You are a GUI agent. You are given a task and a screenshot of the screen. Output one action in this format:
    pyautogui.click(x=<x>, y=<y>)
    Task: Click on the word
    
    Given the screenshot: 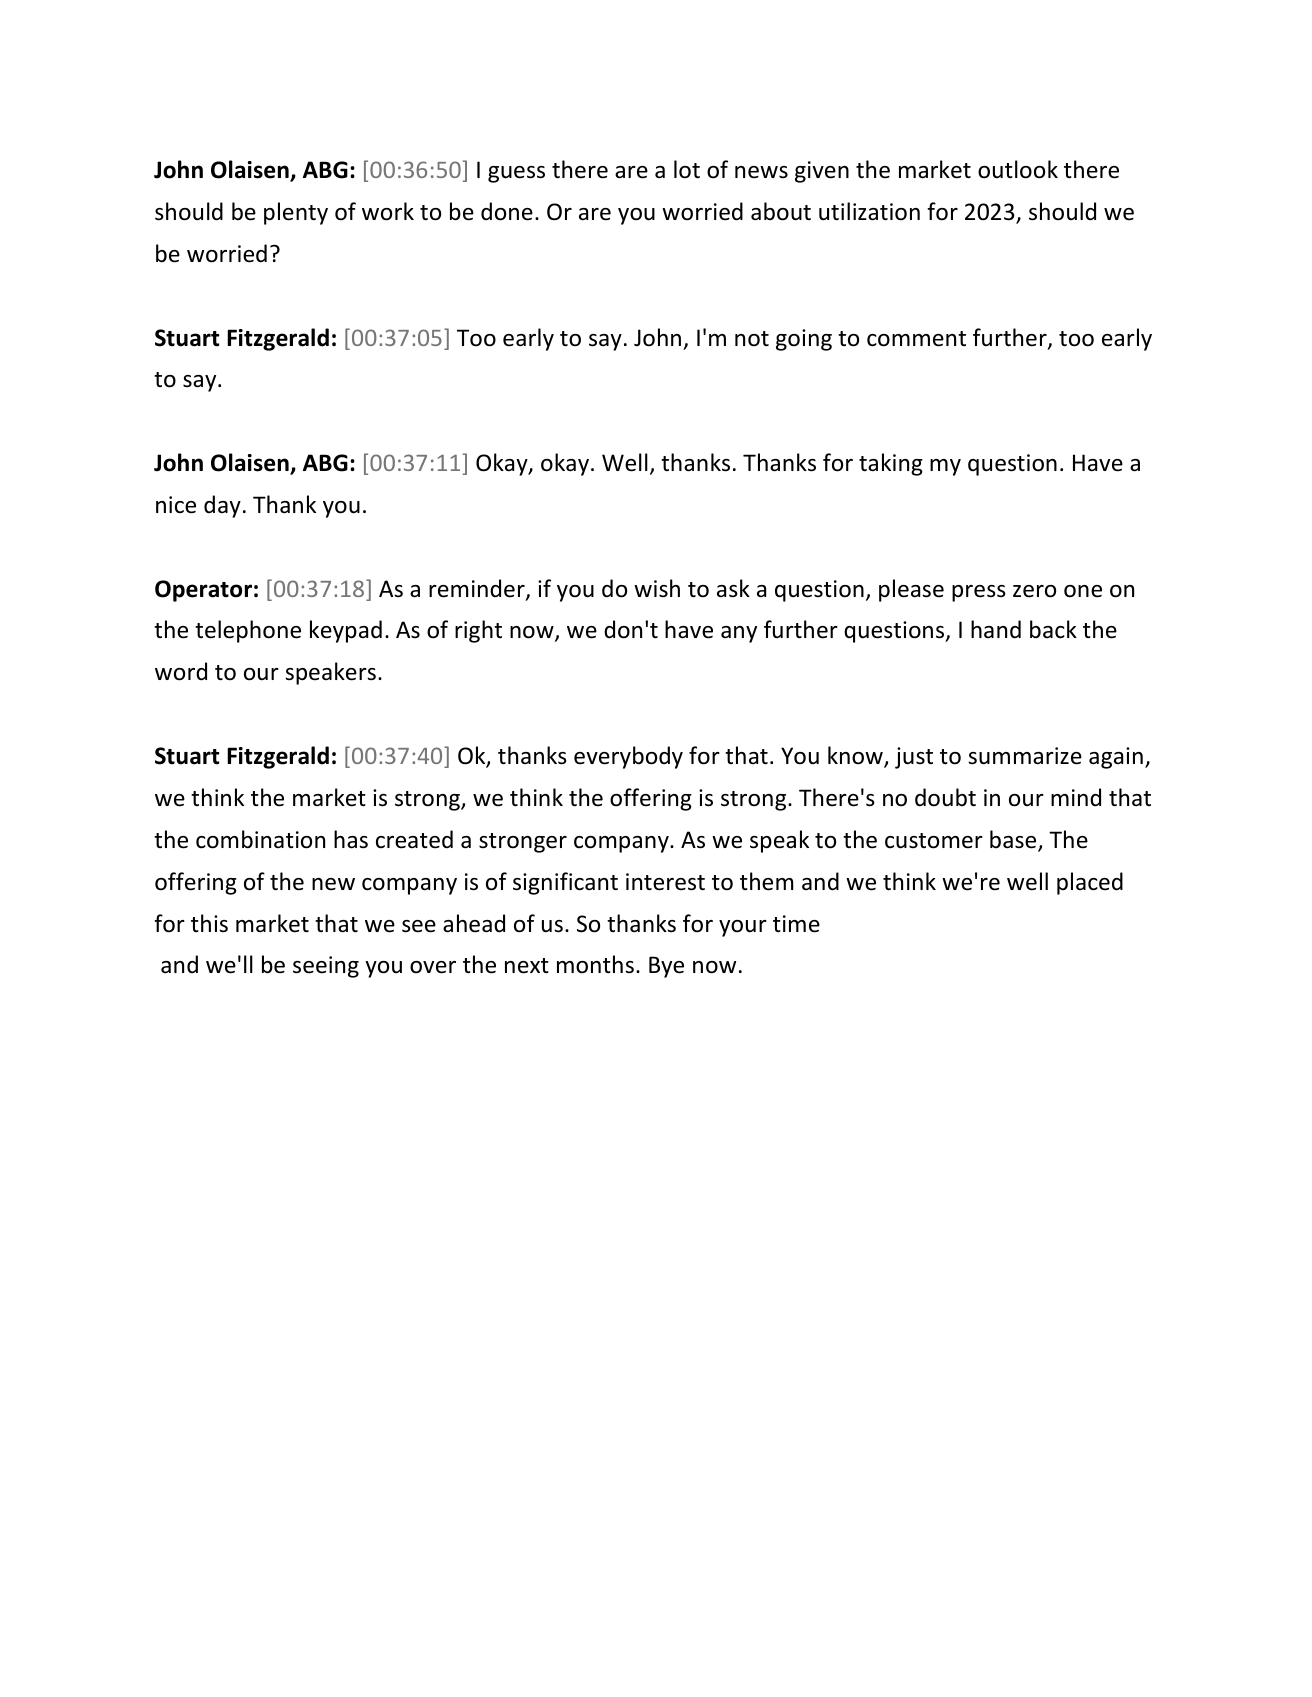 What is the action you would take?
    pyautogui.click(x=181, y=671)
